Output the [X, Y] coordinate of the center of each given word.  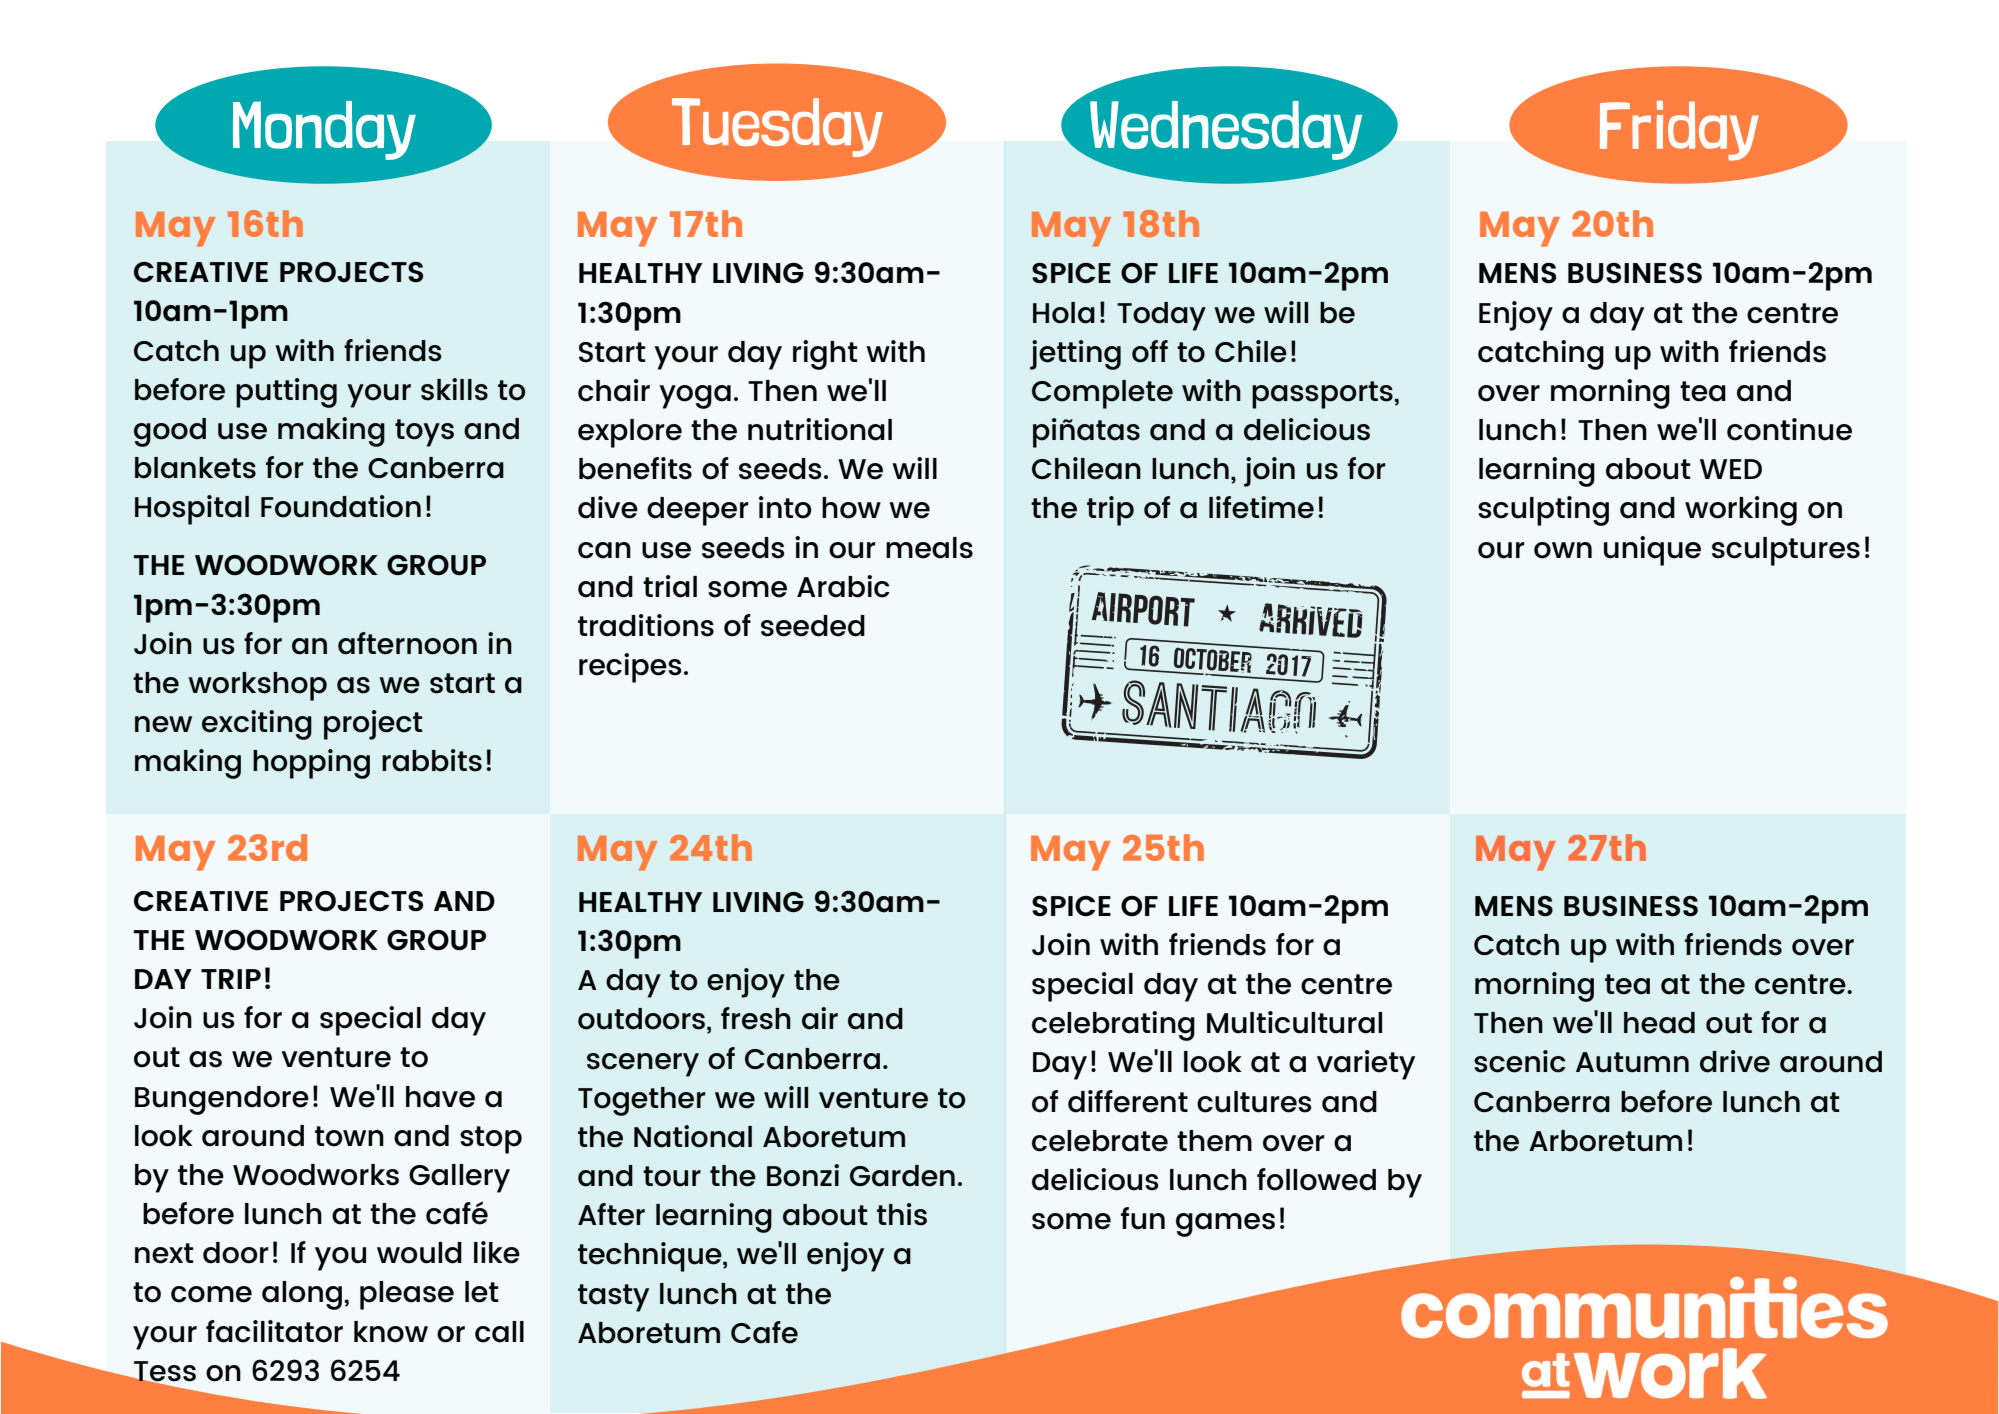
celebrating [1113, 1026]
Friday [1679, 131]
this [902, 1214]
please [407, 1295]
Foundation [341, 506]
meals [929, 548]
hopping [311, 764]
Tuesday [777, 127]
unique [1652, 551]
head [1659, 1023]
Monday [324, 130]
